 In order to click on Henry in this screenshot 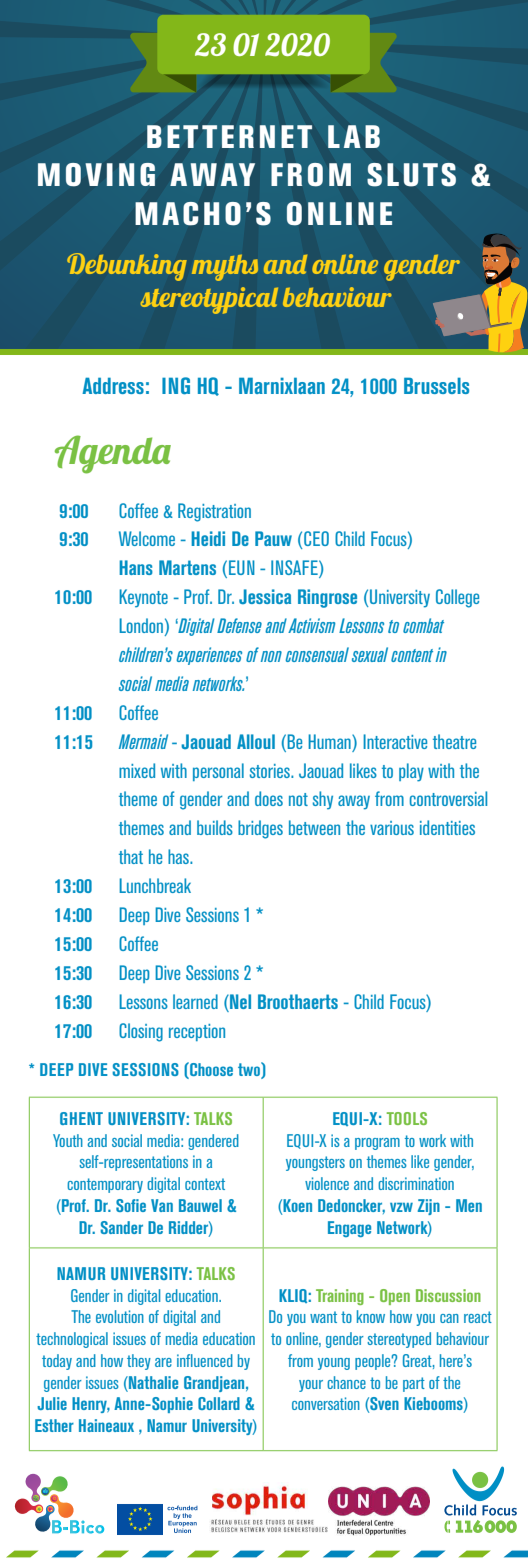, I will do `click(91, 1405)`.
